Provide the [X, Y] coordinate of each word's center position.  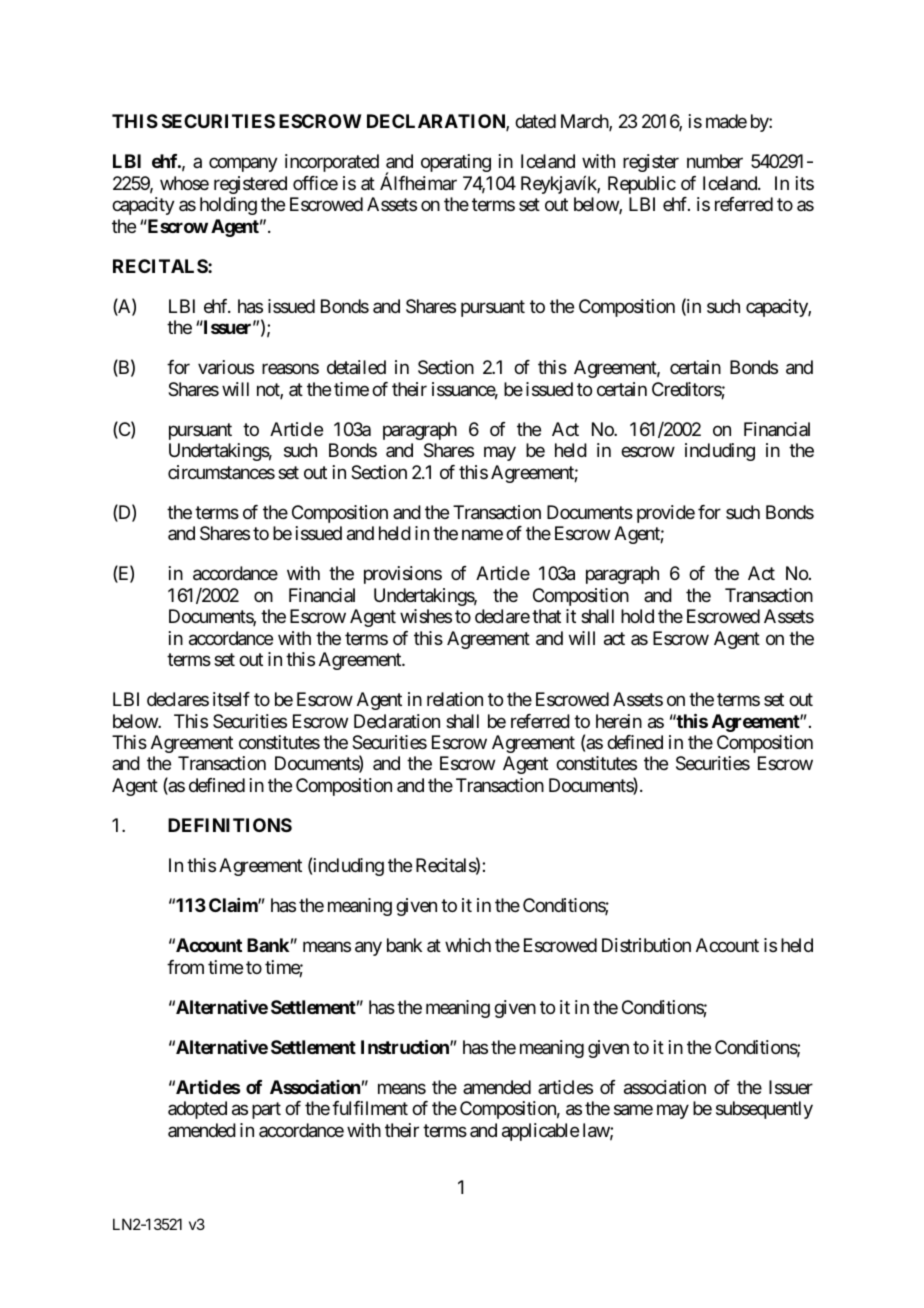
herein [619, 721]
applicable [540, 1132]
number [715, 161]
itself [231, 699]
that [546, 616]
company [243, 165]
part [266, 1111]
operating [456, 163]
